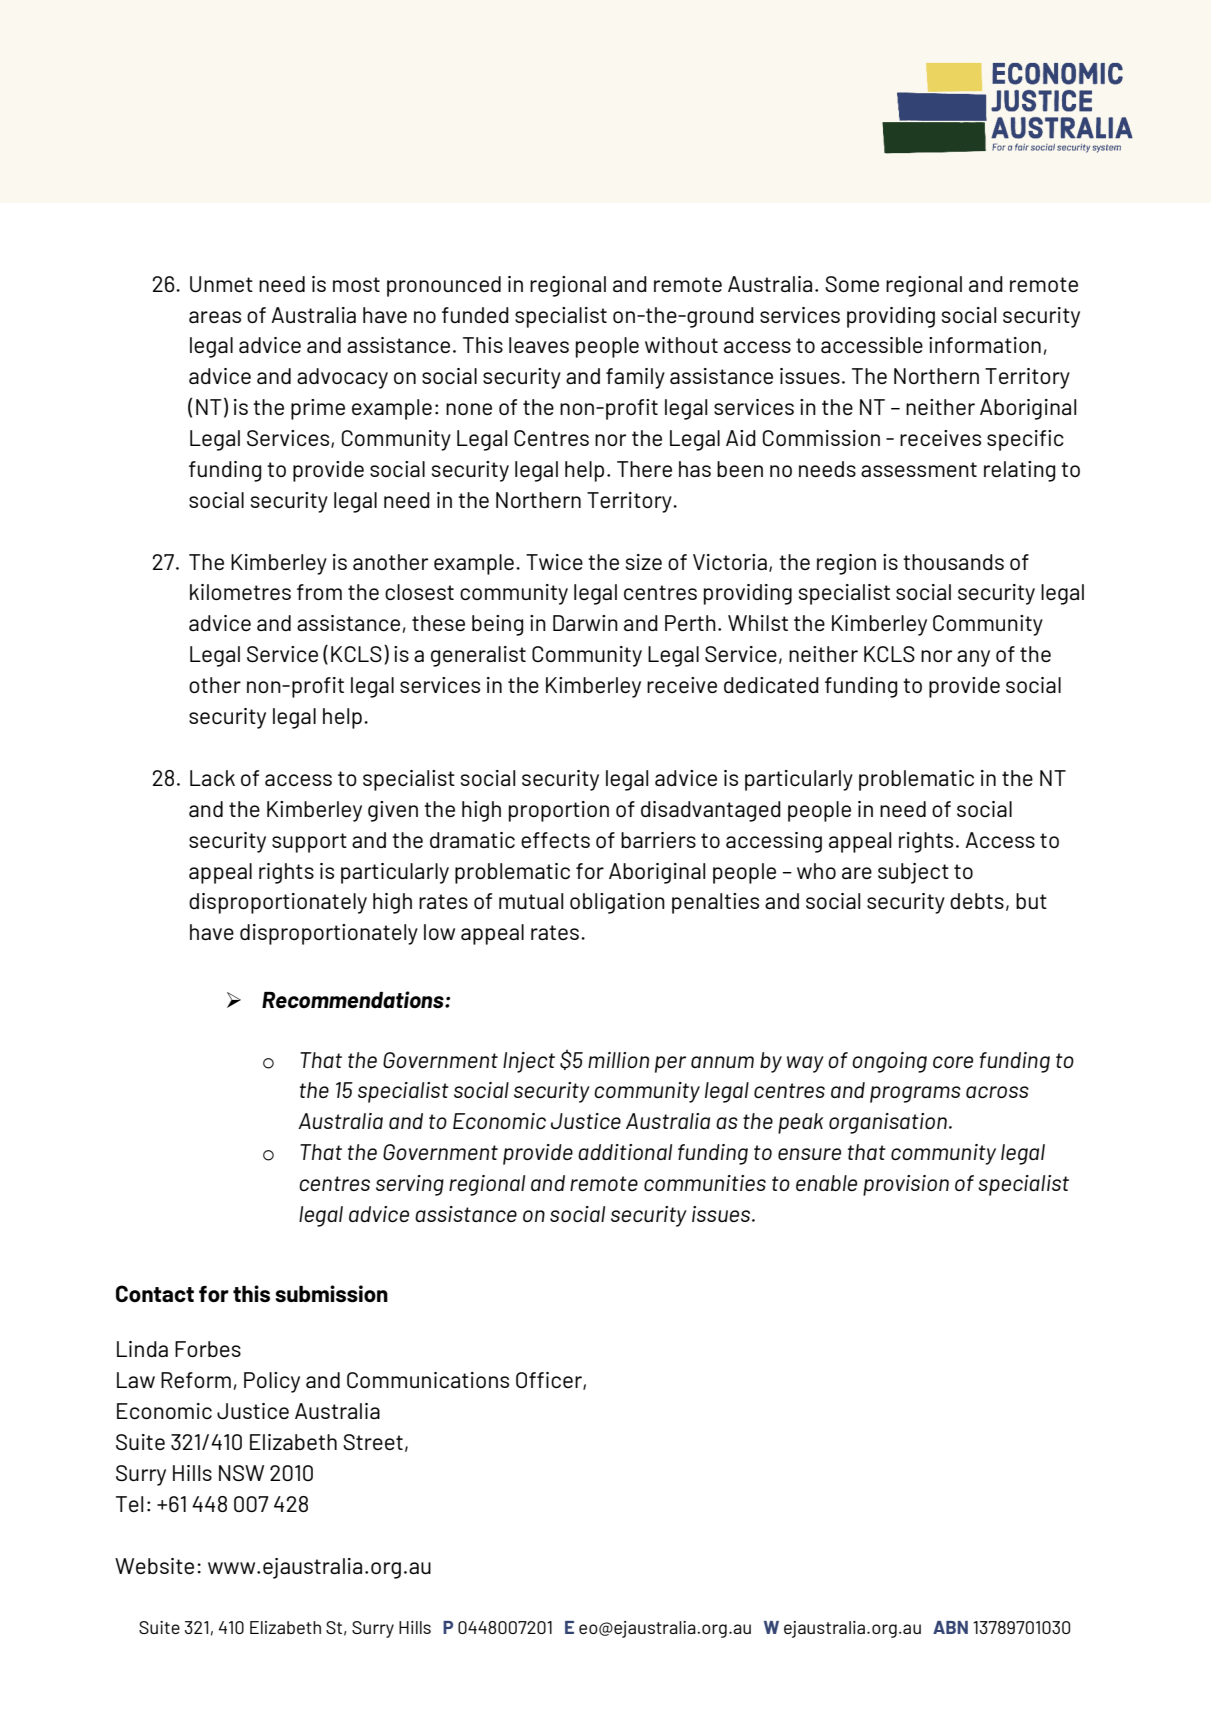 The width and height of the screenshot is (1211, 1713). What do you see at coordinates (354, 999) in the screenshot?
I see `Recommendations` at bounding box center [354, 999].
